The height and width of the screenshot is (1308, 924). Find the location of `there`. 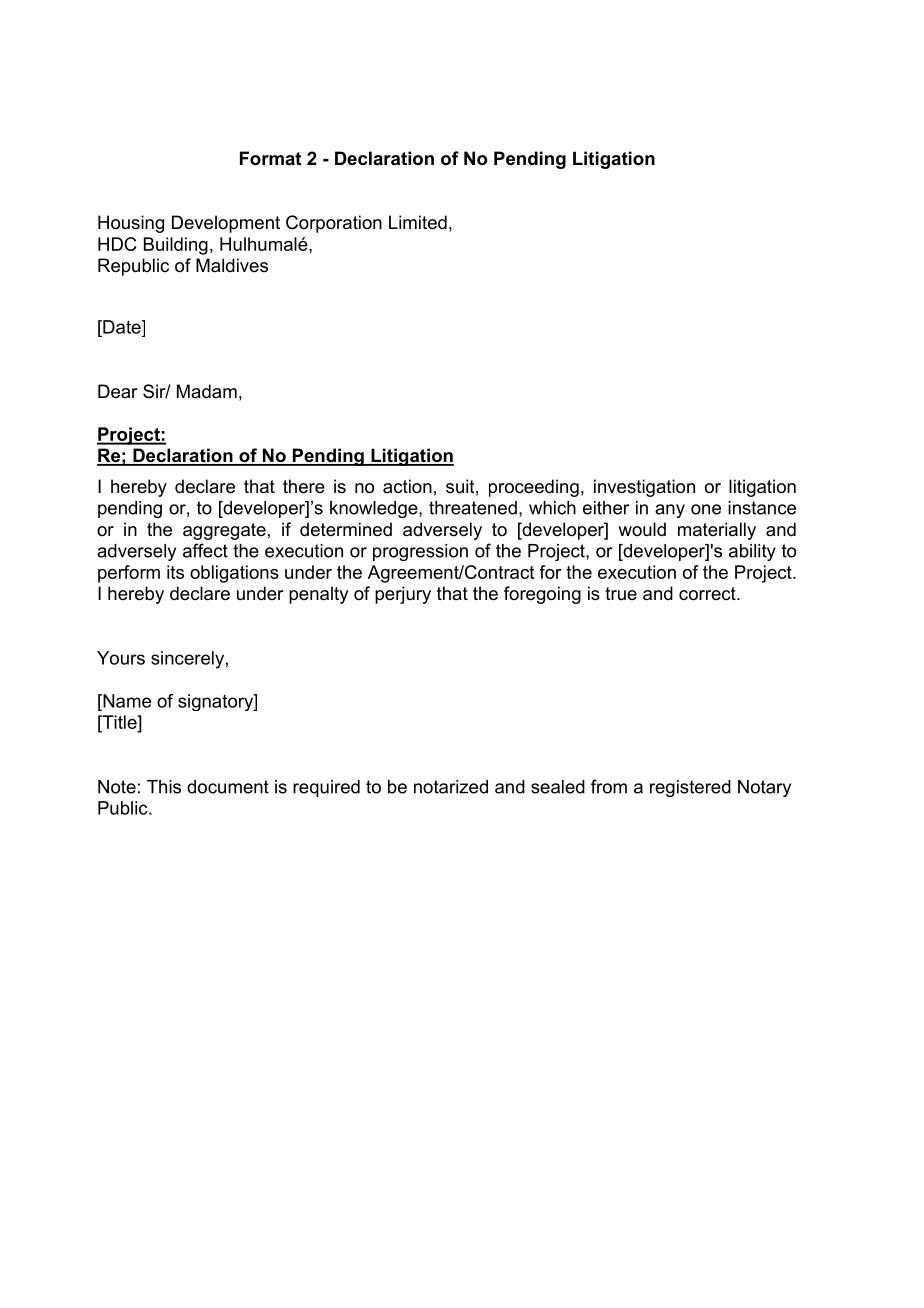

there is located at coordinates (304, 486).
